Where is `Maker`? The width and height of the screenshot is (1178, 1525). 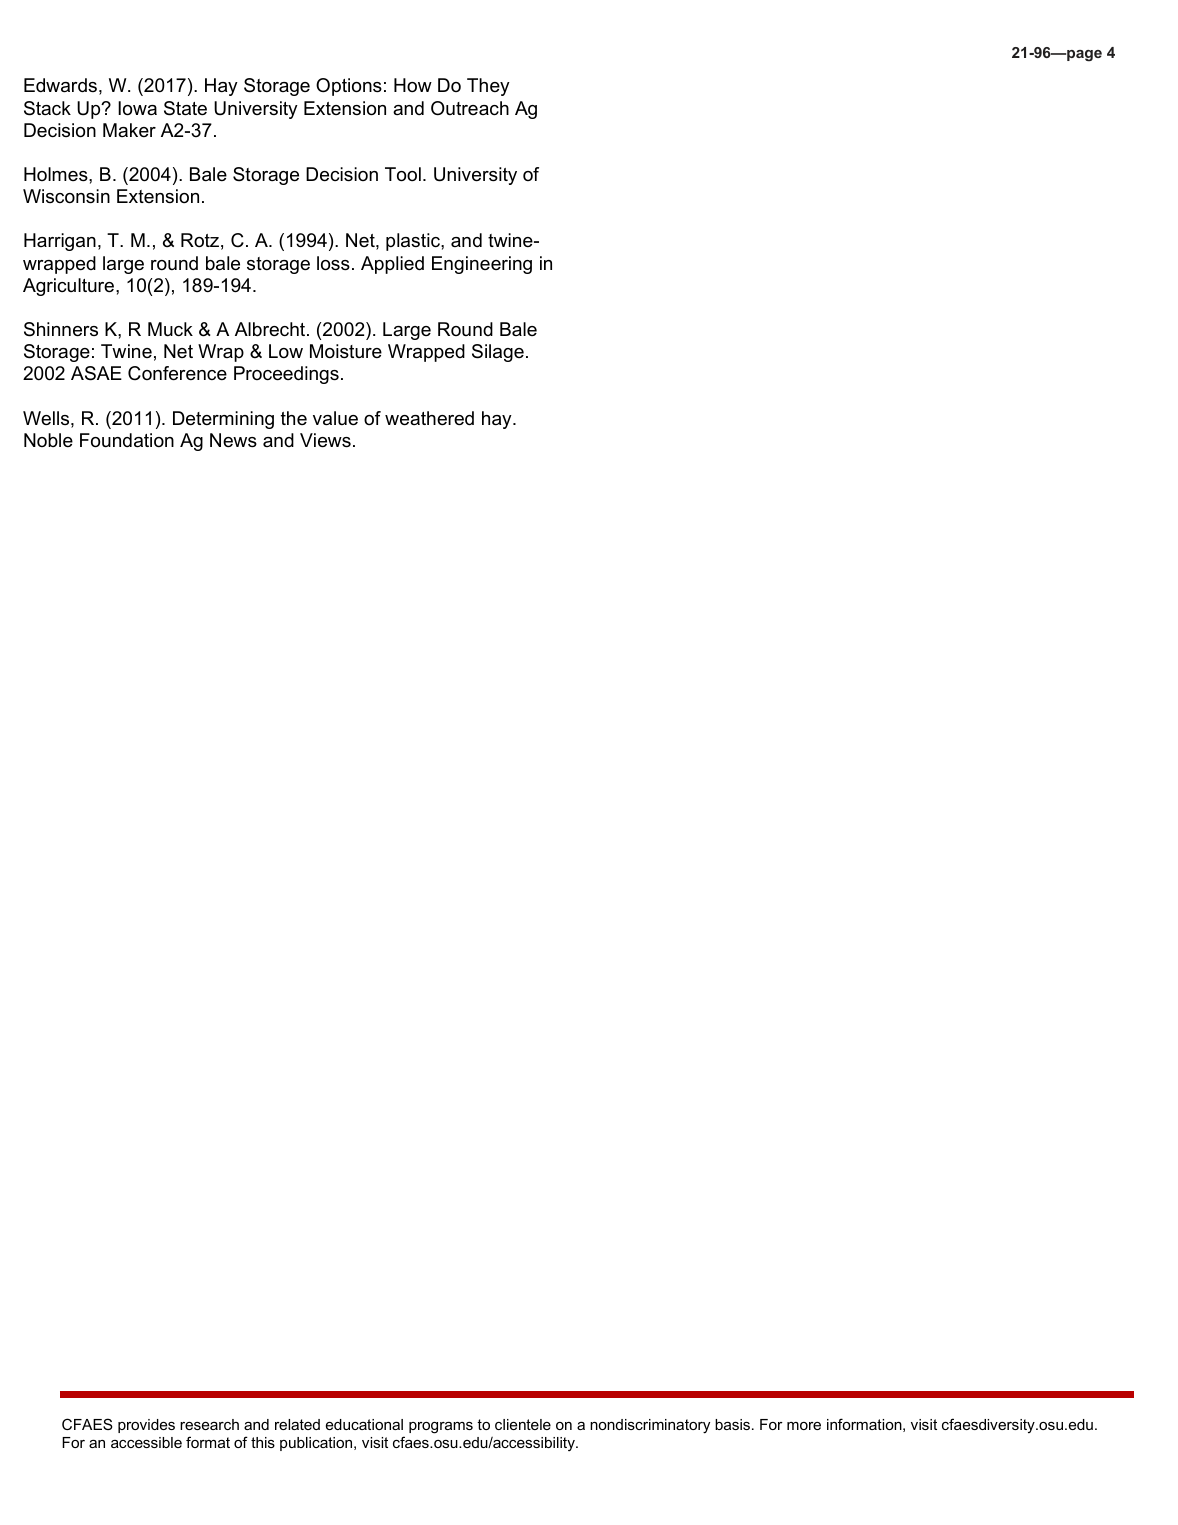
Maker is located at coordinates (129, 130).
